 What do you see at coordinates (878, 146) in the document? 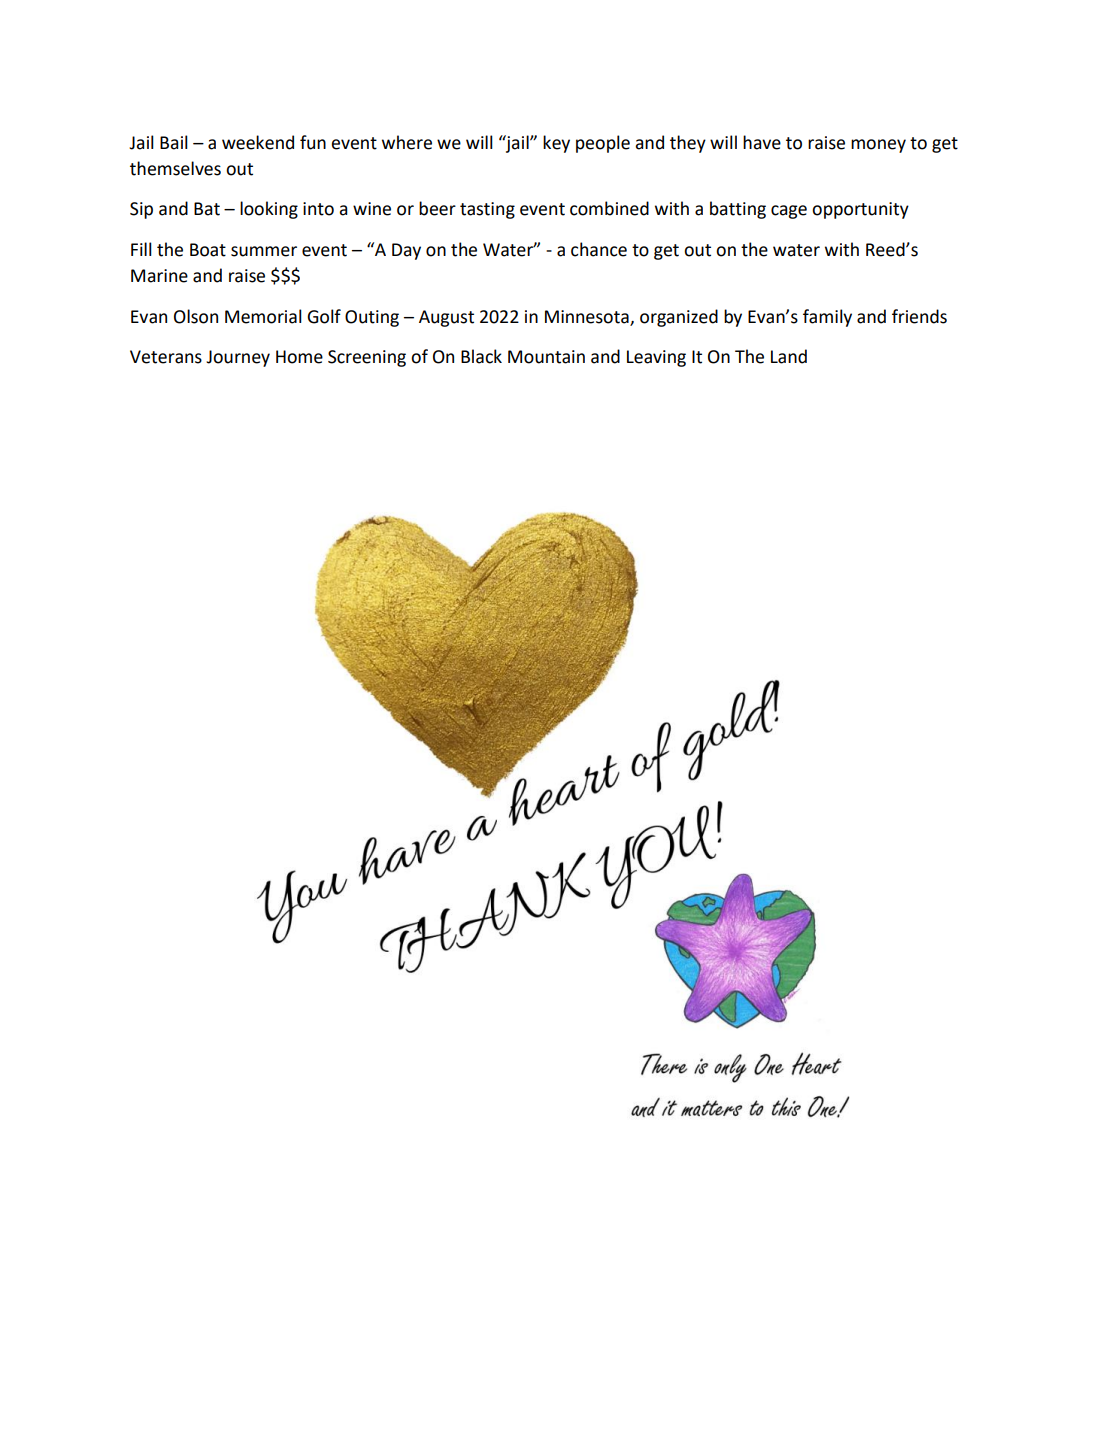
I see `money` at bounding box center [878, 146].
